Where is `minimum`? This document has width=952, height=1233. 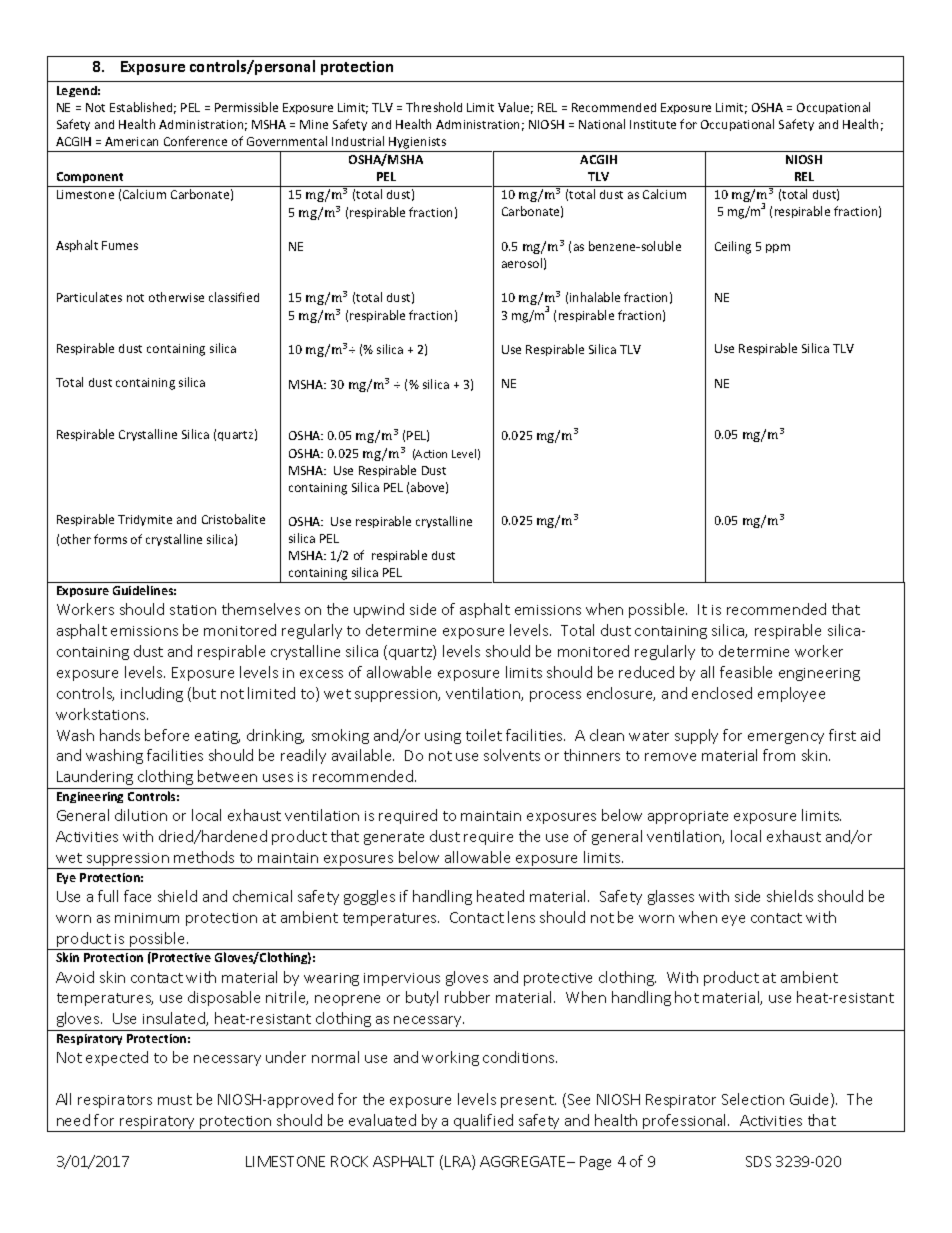
minimum is located at coordinates (147, 918).
